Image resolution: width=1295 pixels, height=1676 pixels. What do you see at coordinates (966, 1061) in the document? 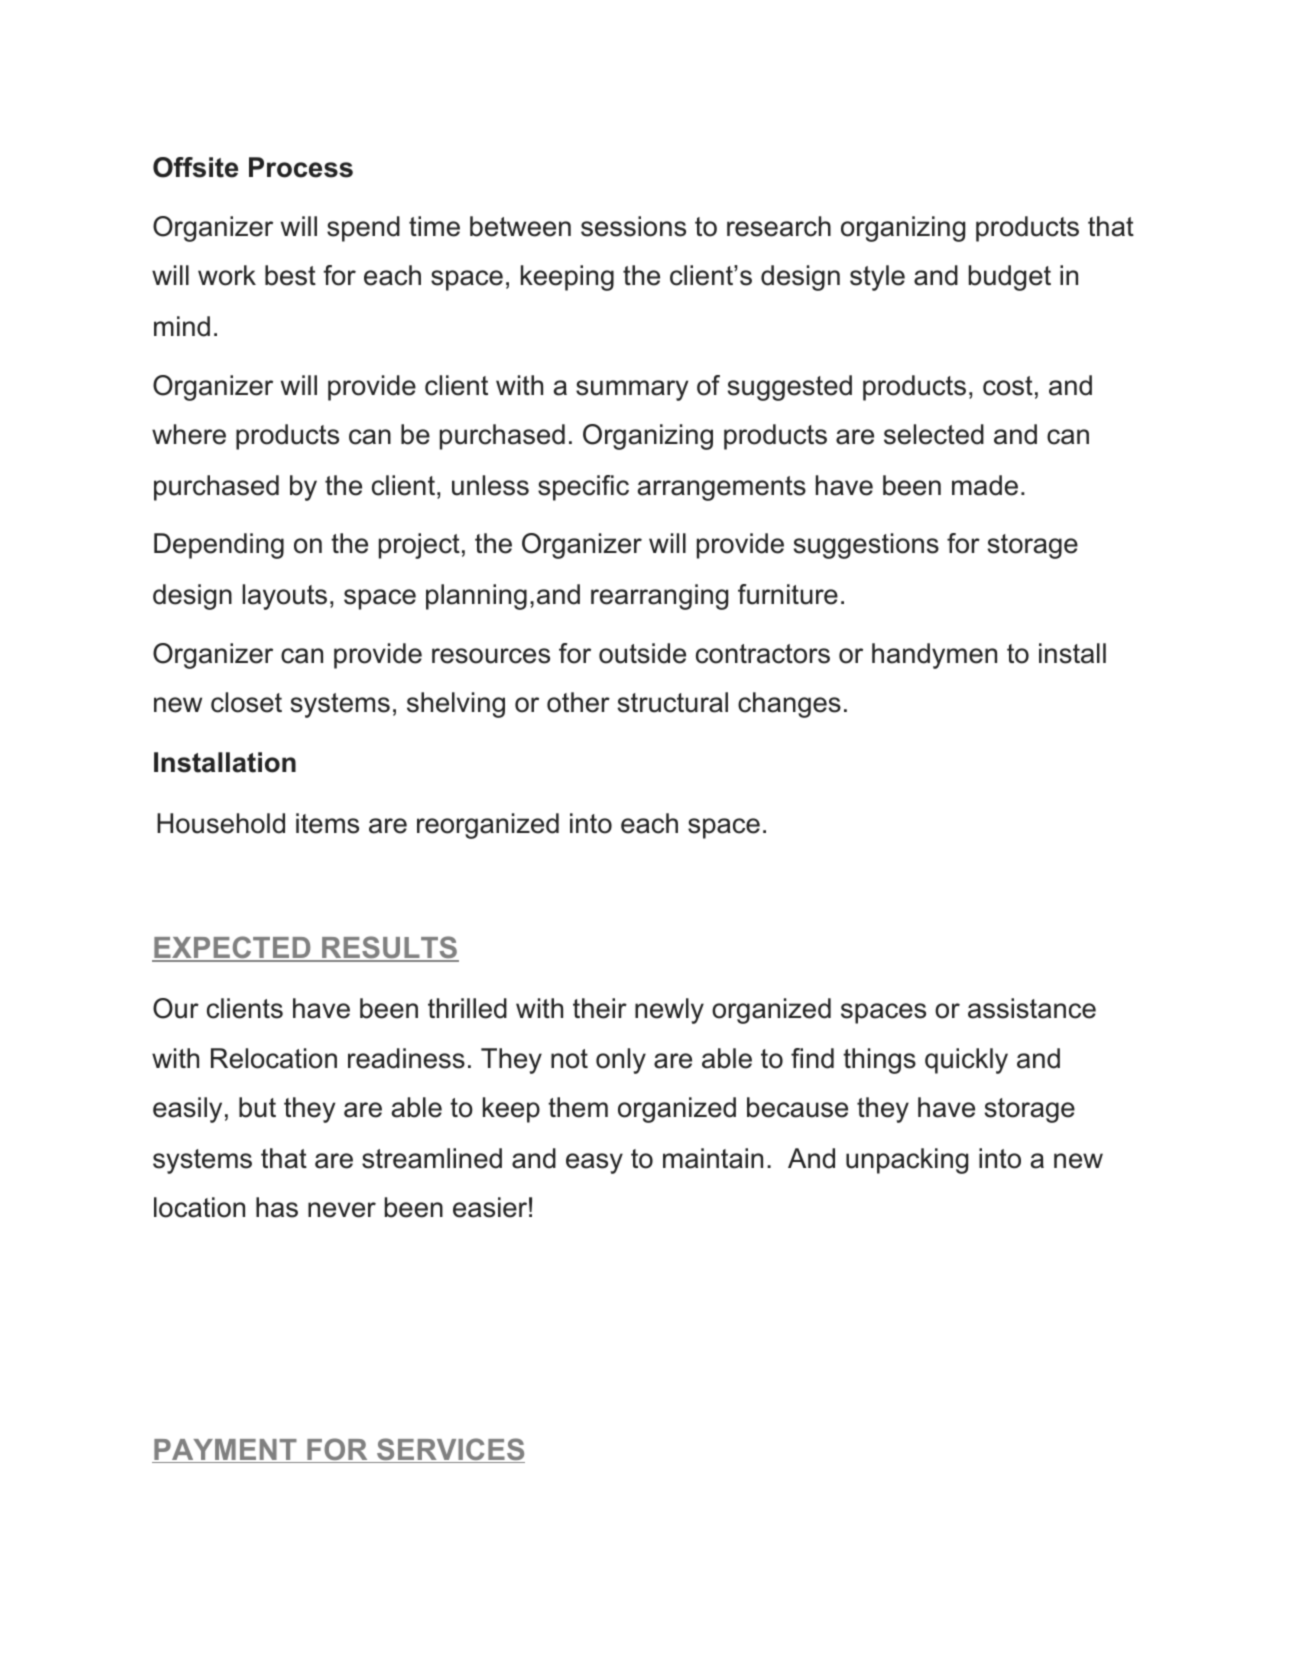
I see `quickly` at bounding box center [966, 1061].
